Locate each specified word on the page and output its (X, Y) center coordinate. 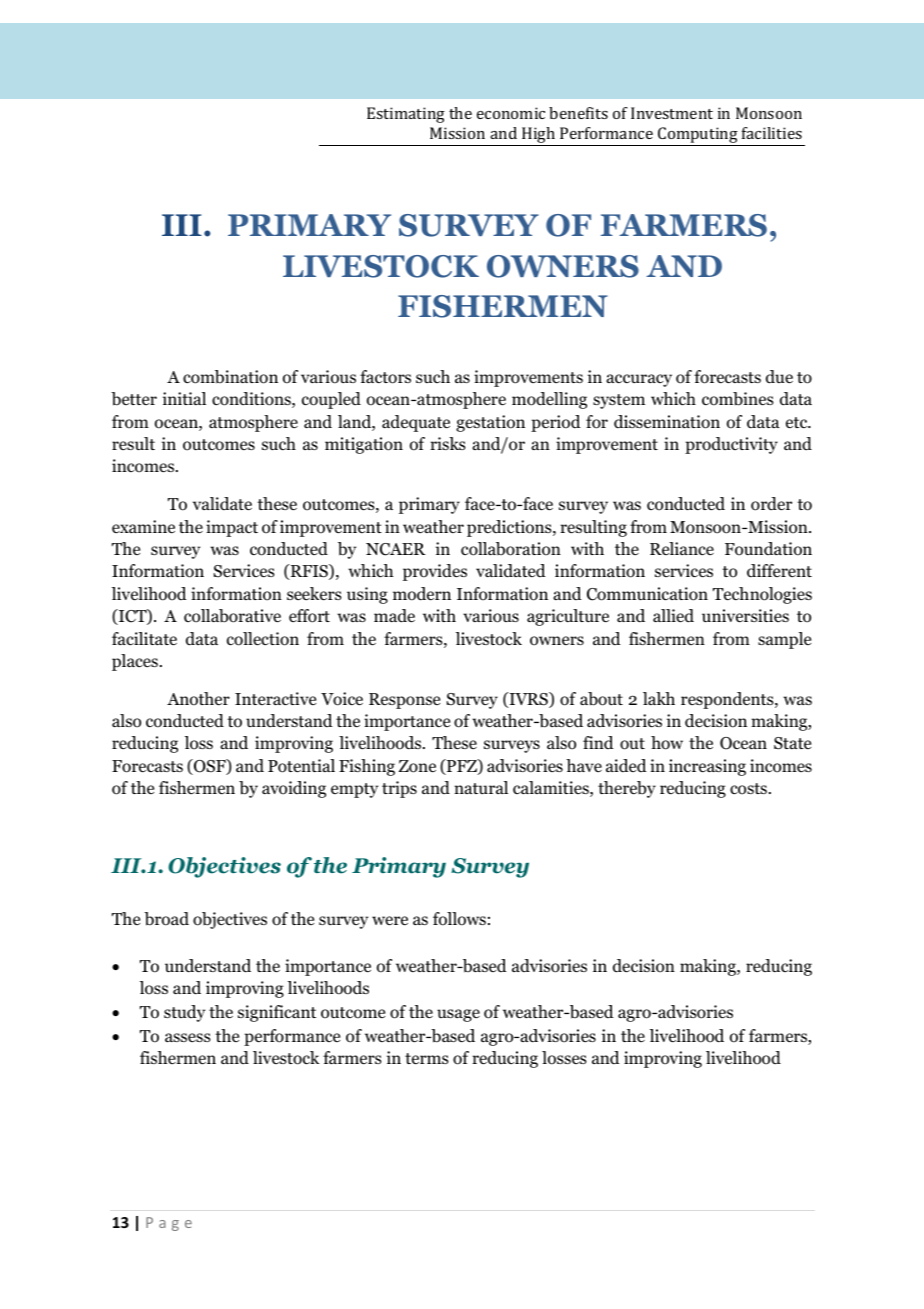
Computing (698, 136)
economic (511, 113)
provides (435, 572)
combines (738, 399)
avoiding (294, 789)
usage (458, 1015)
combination (230, 377)
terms (427, 1058)
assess (188, 1037)
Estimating (406, 115)
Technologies (762, 595)
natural (481, 787)
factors (385, 377)
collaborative (232, 616)
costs (748, 789)
